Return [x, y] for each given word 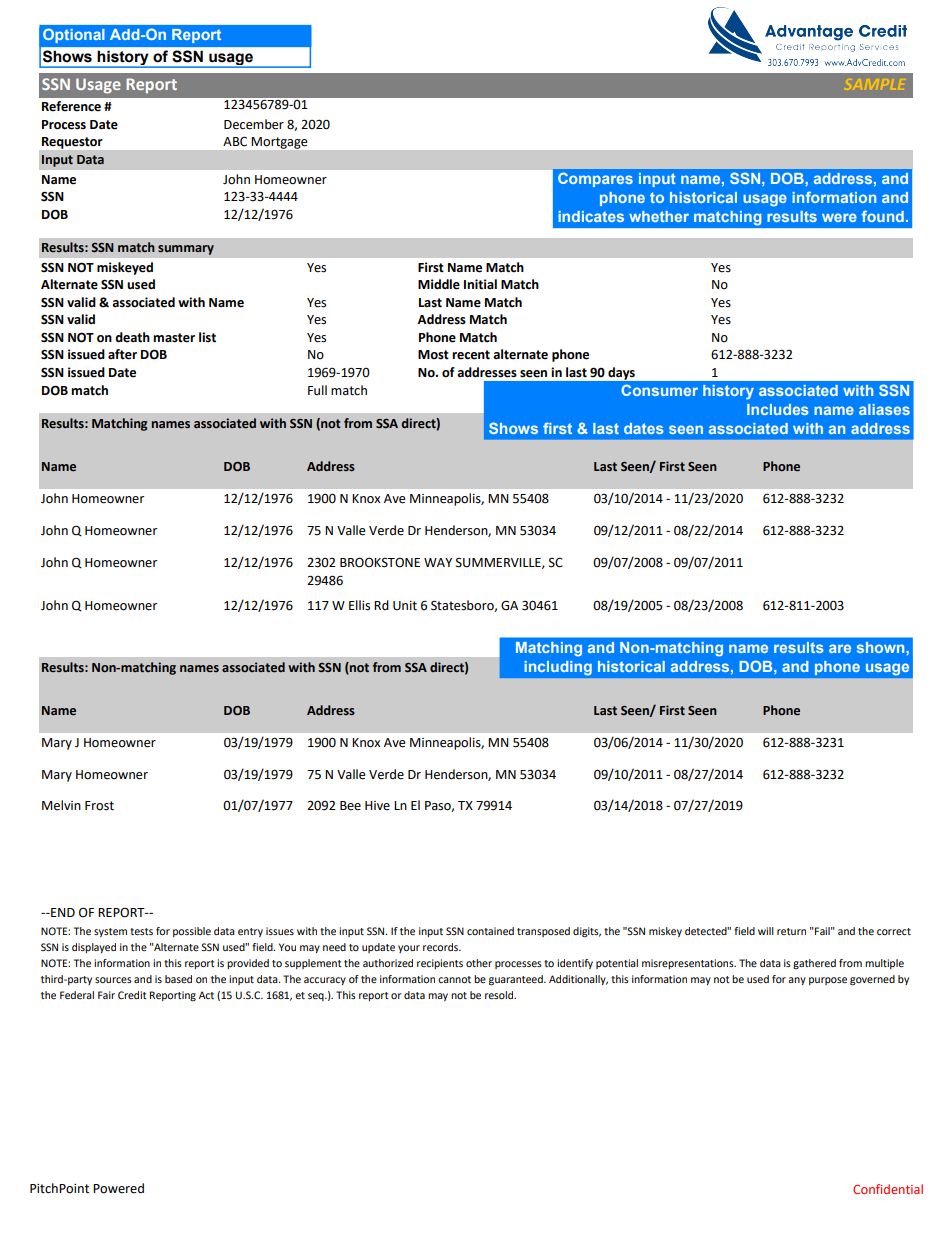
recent [471, 355]
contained [490, 931]
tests [141, 931]
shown [882, 647]
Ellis [359, 605]
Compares [595, 179]
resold [500, 995]
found [883, 216]
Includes [778, 409]
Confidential [888, 1189]
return [791, 931]
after [122, 354]
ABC [235, 141]
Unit [405, 606]
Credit [132, 995]
